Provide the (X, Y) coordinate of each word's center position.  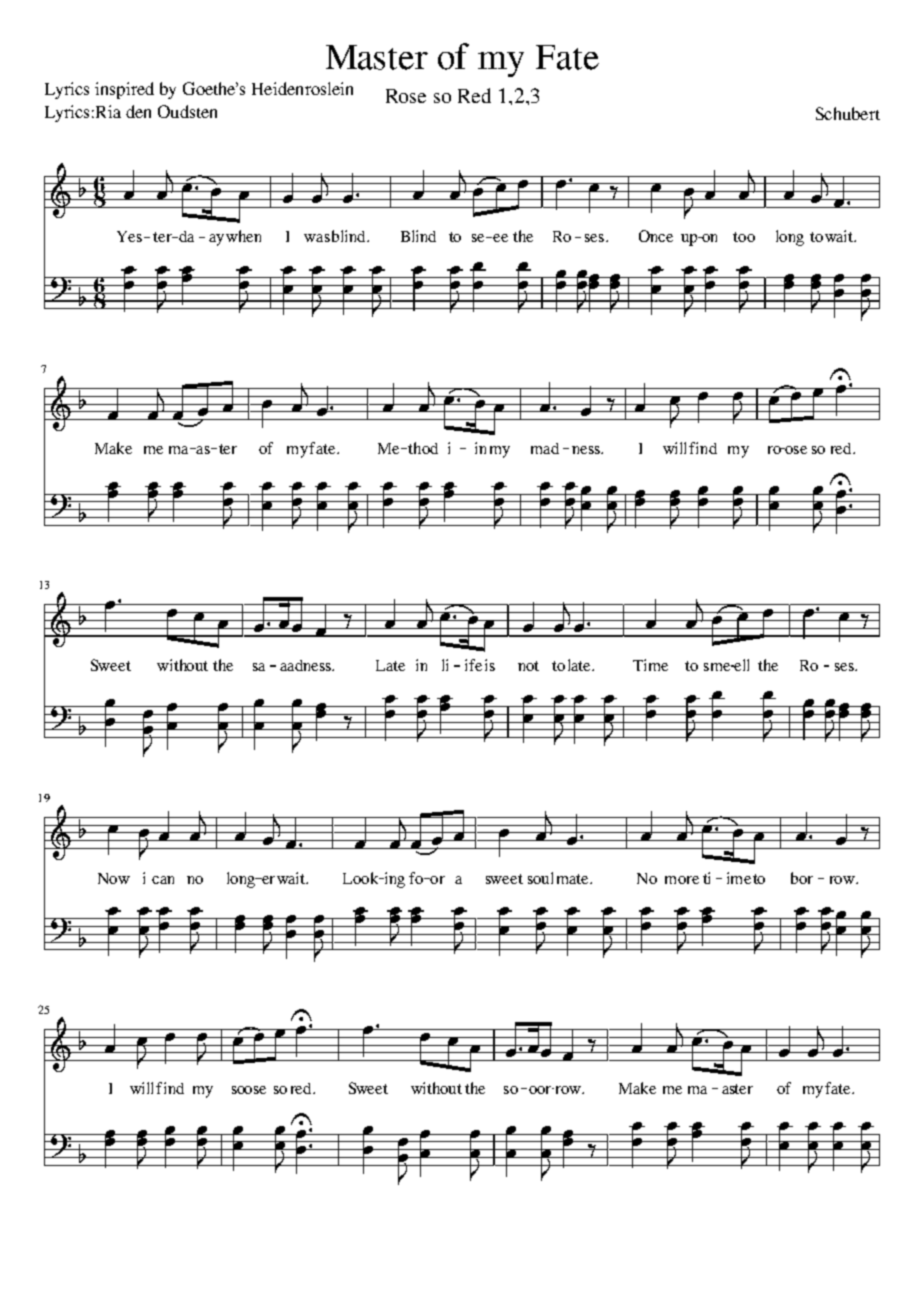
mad (545, 448)
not (528, 666)
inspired (124, 90)
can (163, 880)
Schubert (848, 113)
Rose (406, 96)
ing (393, 880)
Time (650, 665)
